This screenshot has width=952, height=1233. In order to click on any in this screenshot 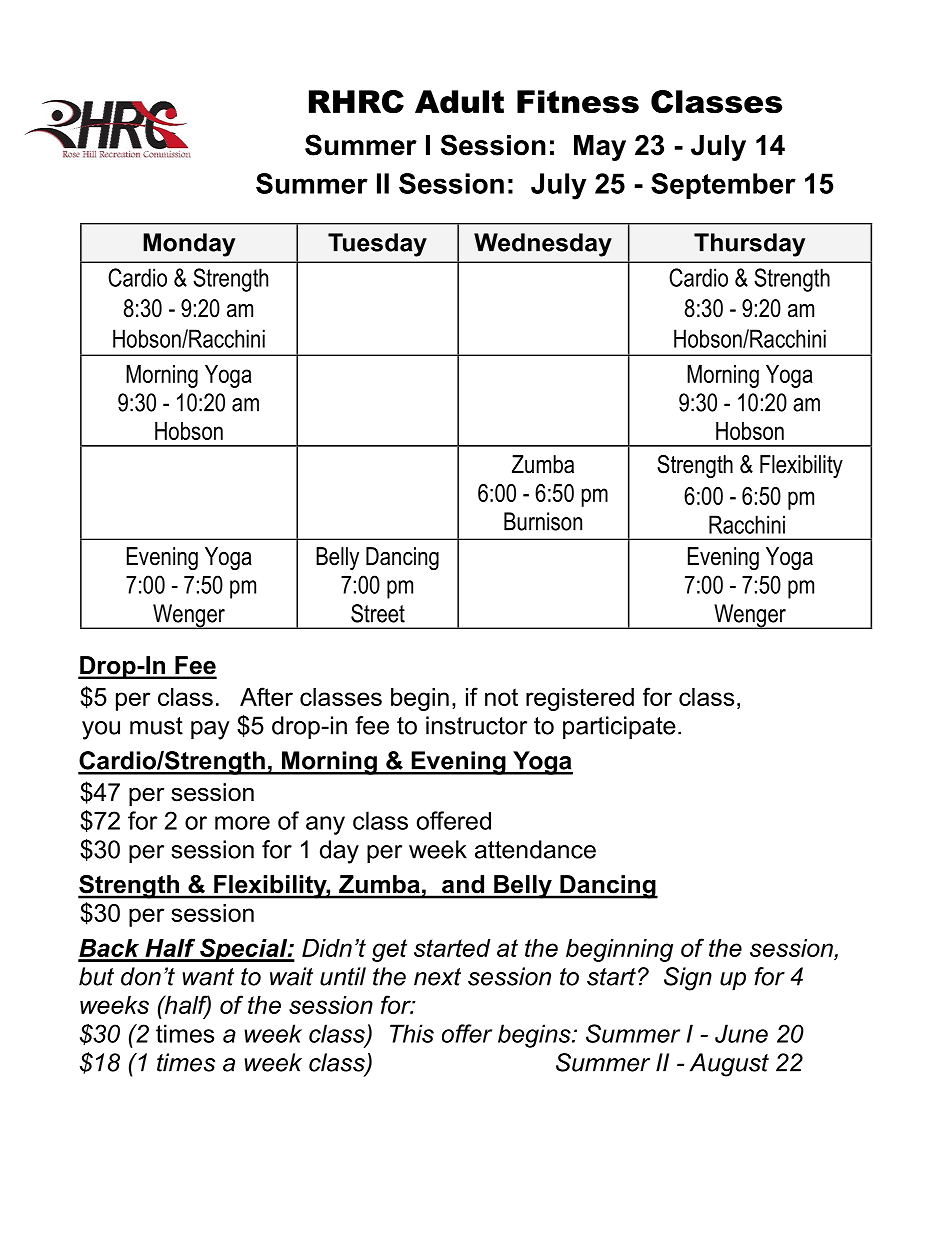, I will do `click(325, 825)`.
